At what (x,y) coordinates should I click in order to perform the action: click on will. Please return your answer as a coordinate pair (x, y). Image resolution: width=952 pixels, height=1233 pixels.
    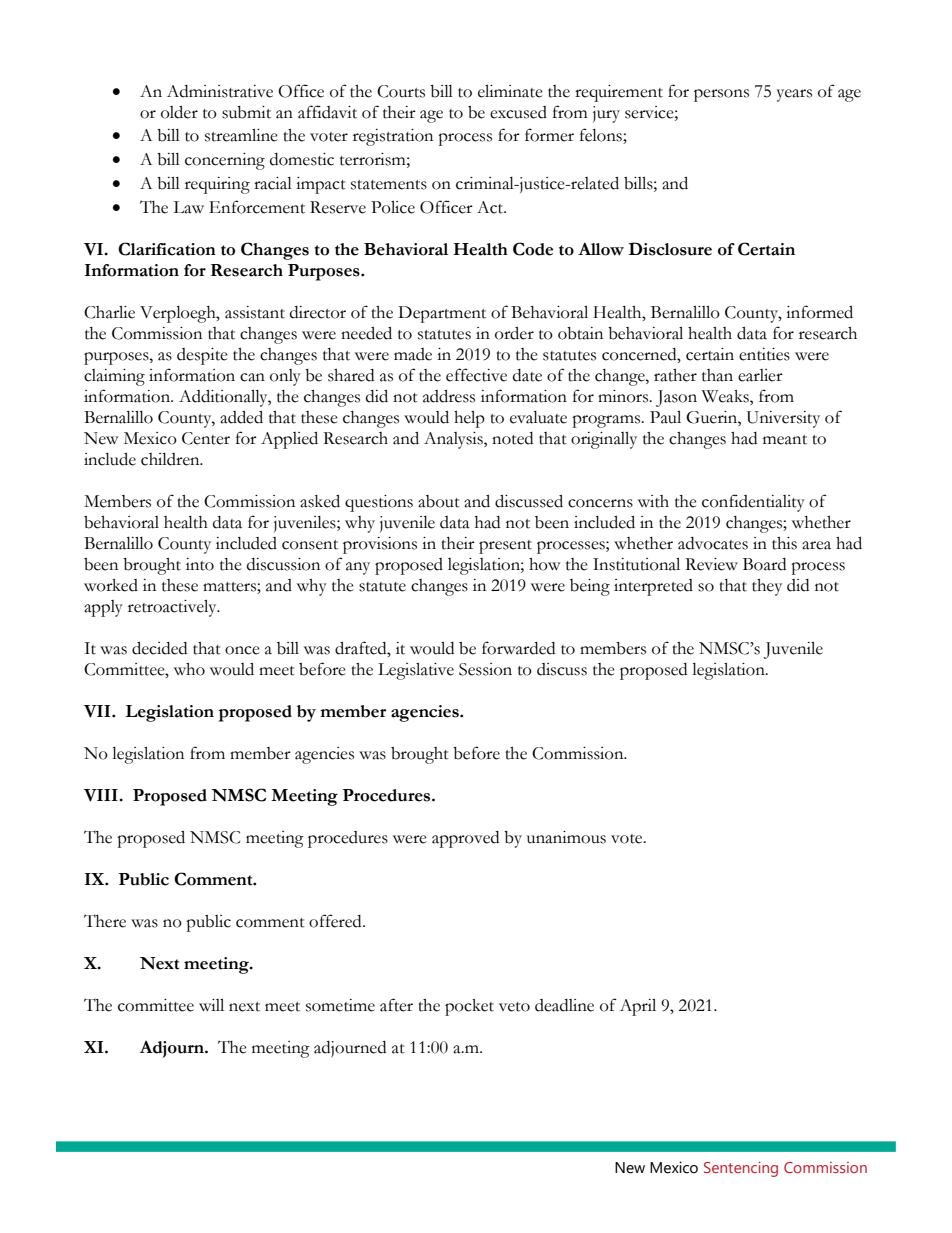
    Looking at the image, I should click on (211, 1005).
